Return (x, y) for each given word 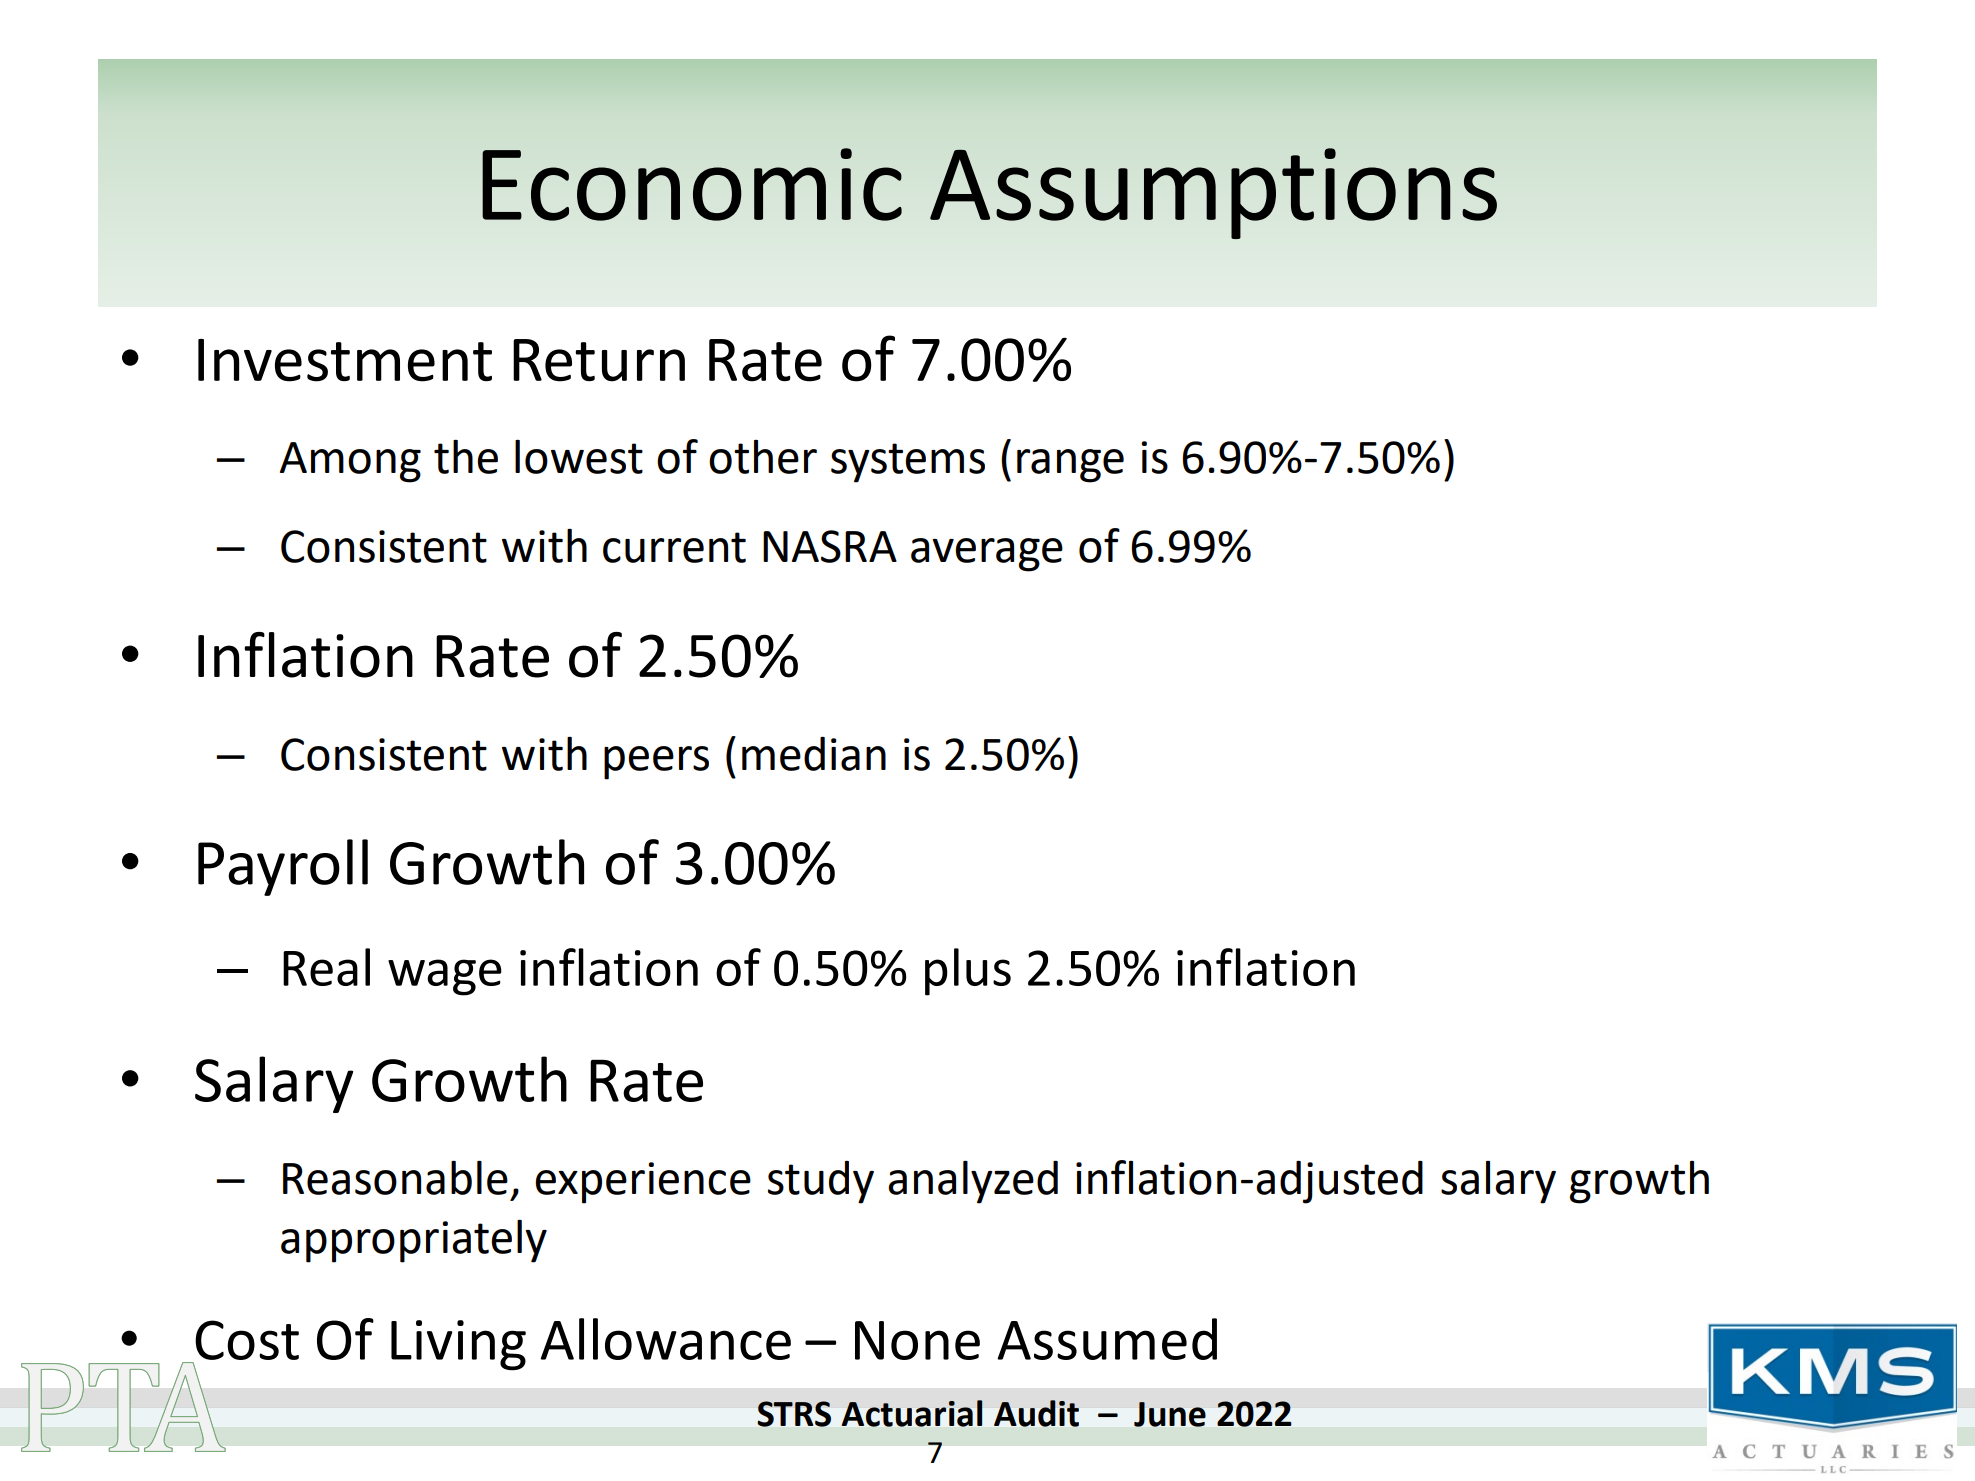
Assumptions (1213, 193)
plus (968, 972)
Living (458, 1345)
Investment (345, 360)
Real (326, 967)
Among (350, 462)
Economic (692, 184)
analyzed (973, 1182)
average (987, 555)
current (674, 547)
